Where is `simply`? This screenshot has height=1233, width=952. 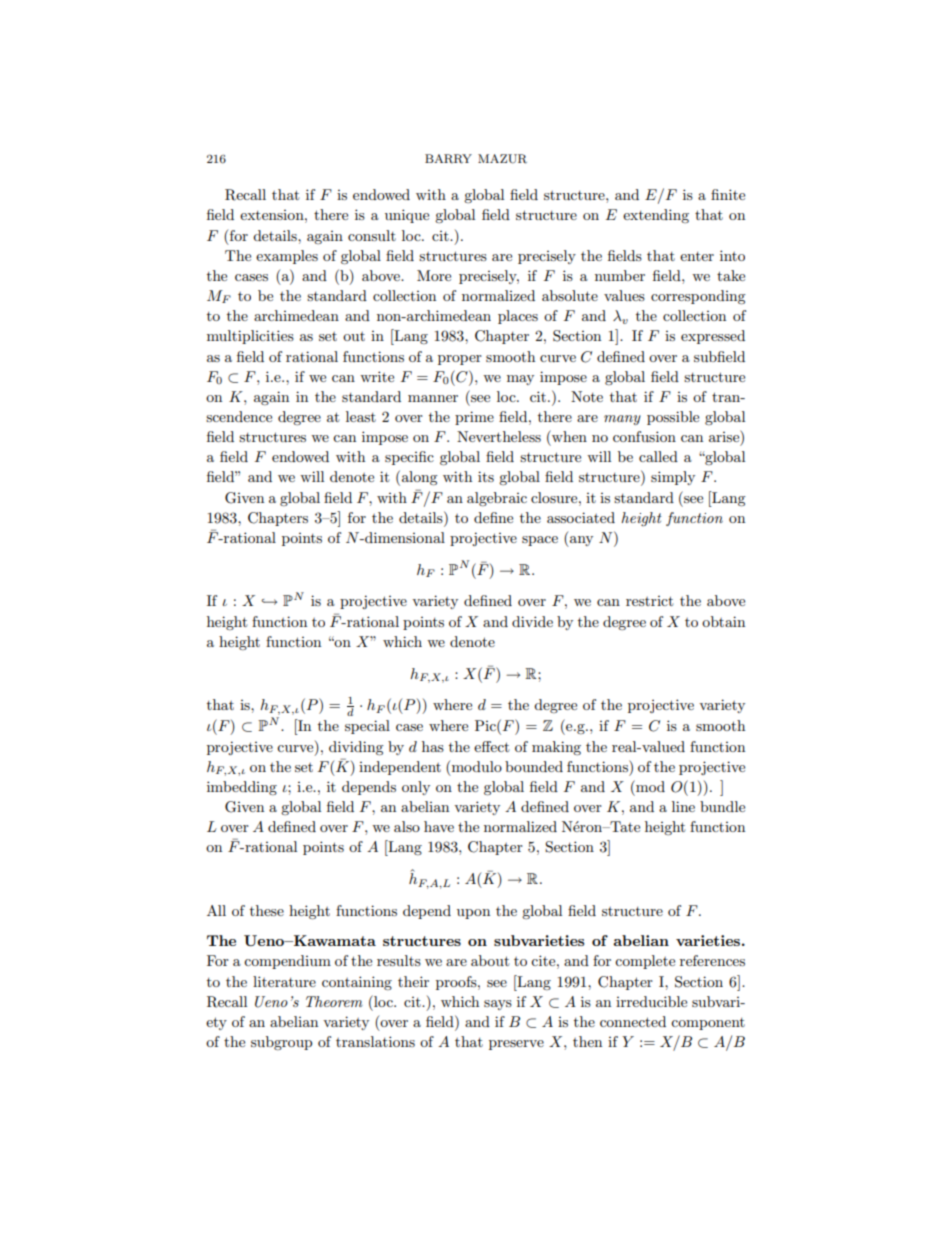 simply is located at coordinates (673, 478).
